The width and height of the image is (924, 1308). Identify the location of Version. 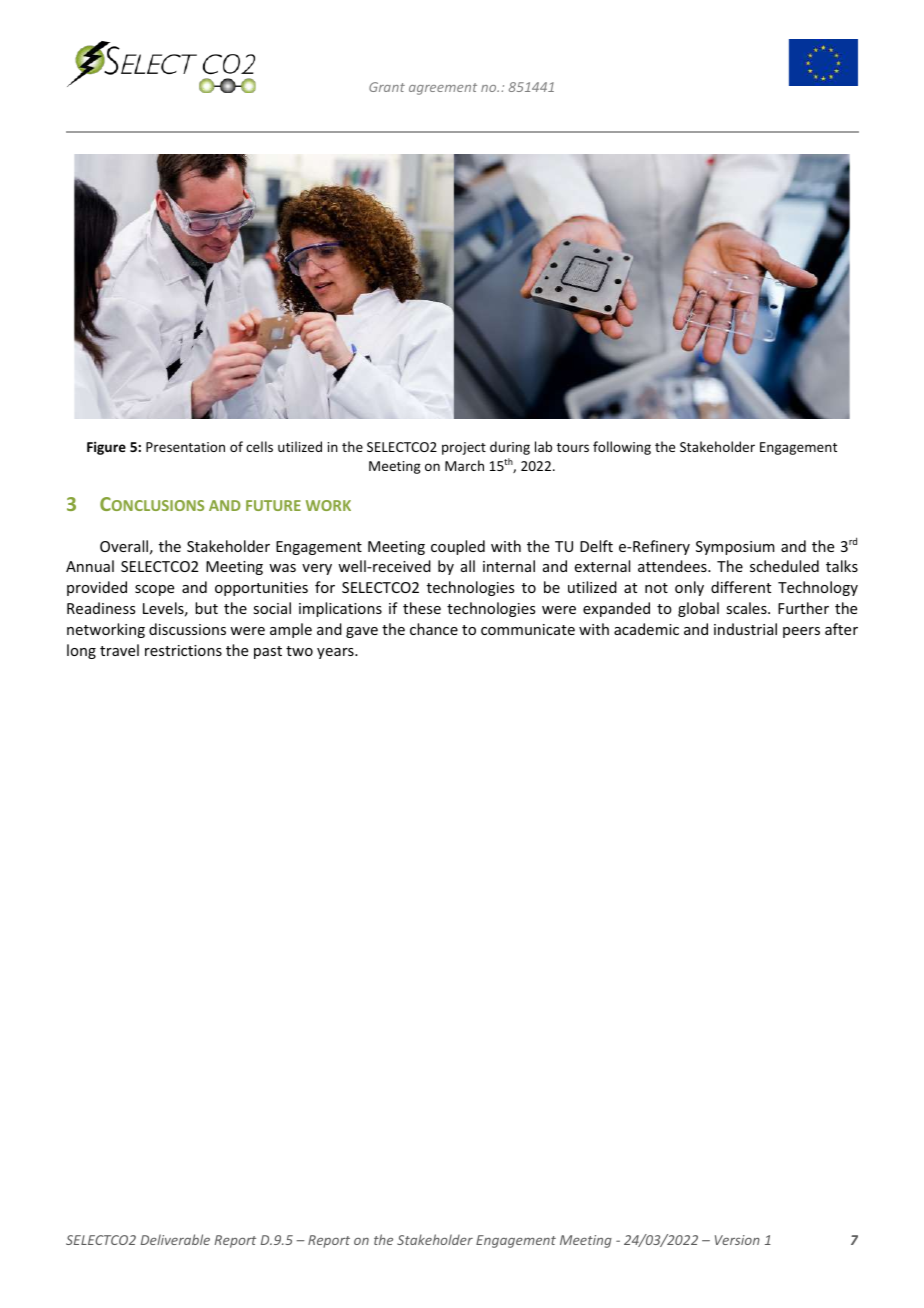
(737, 1240).
